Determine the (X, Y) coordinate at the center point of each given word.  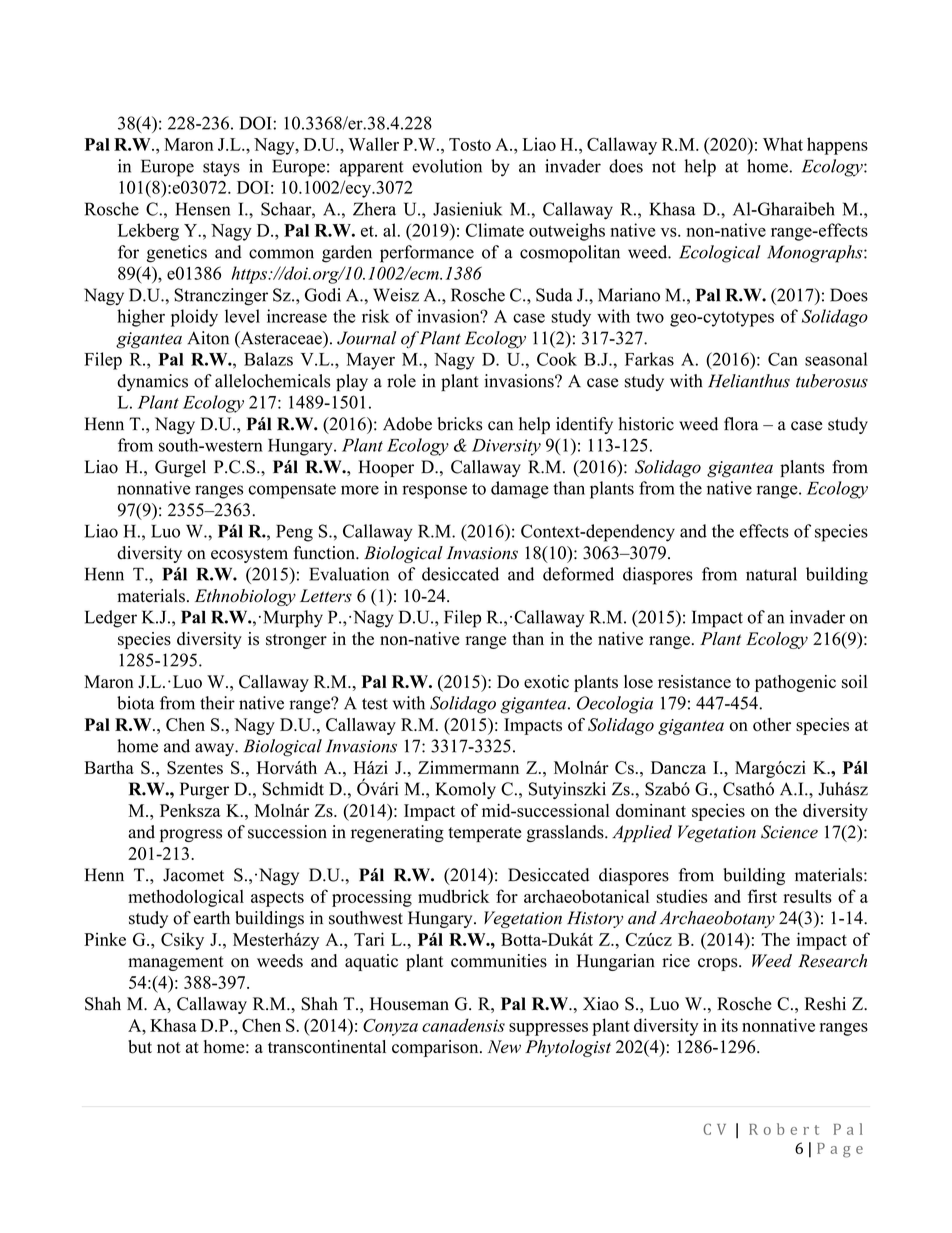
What (783, 144)
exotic (546, 682)
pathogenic (795, 683)
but (140, 1047)
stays (221, 169)
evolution (447, 166)
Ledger (111, 619)
